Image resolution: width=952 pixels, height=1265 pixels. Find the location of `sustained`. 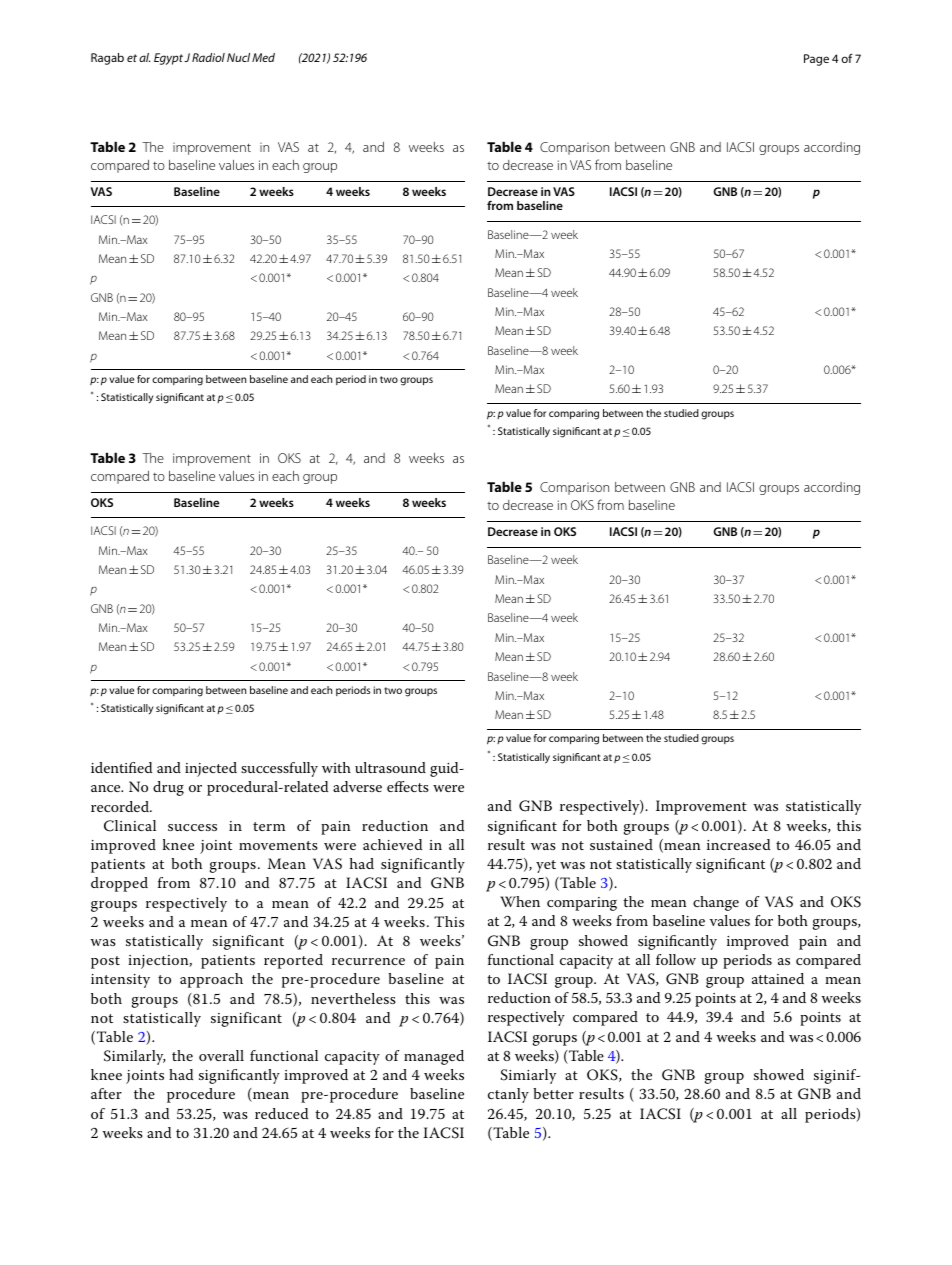

sustained is located at coordinates (621, 844).
